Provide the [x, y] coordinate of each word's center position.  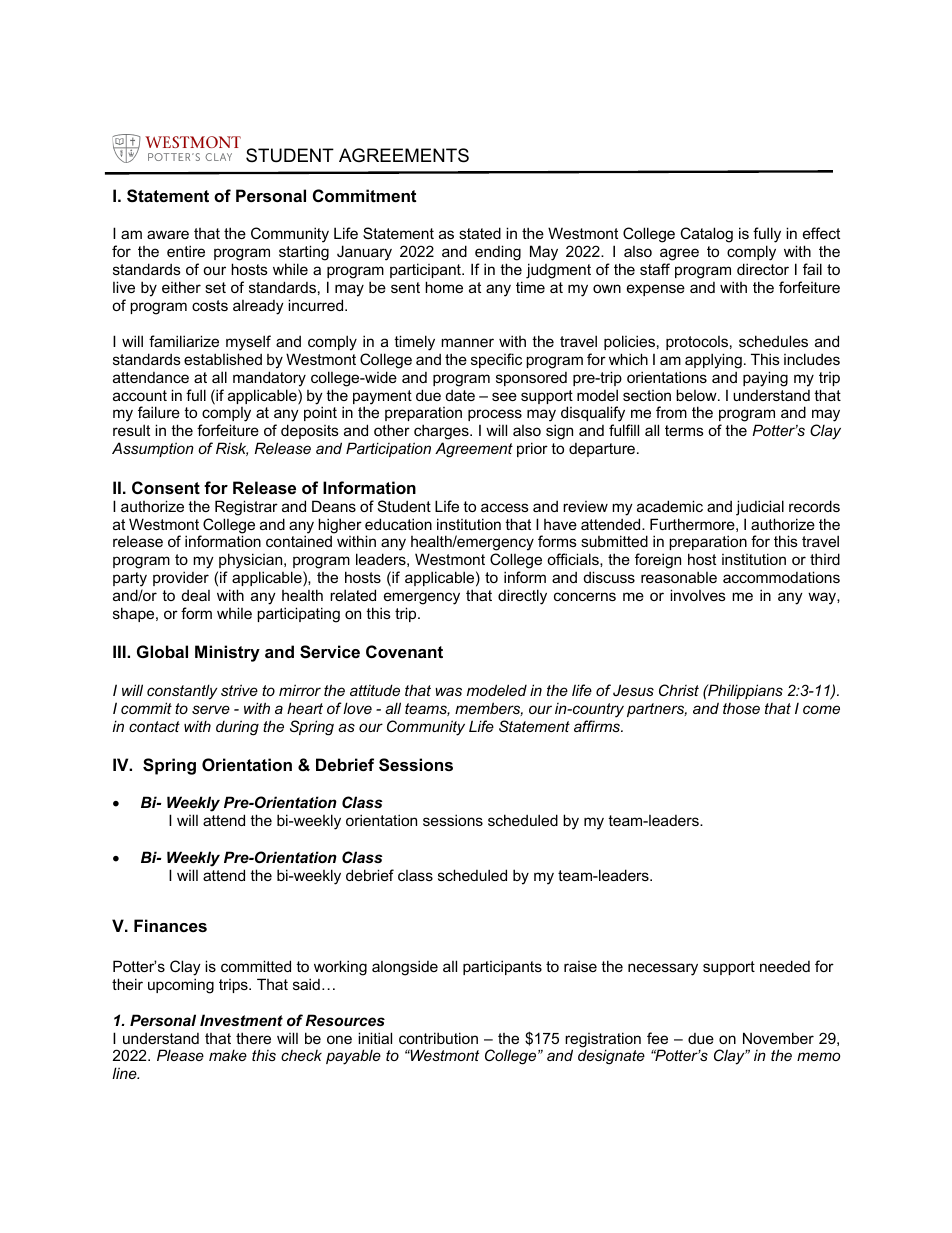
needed [785, 966]
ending [498, 254]
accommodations [781, 577]
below [697, 395]
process [495, 417]
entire [186, 251]
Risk [232, 449]
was [448, 691]
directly [522, 597]
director [763, 269]
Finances [170, 925]
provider [181, 578]
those [741, 708]
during [237, 728]
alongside [405, 968]
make [228, 1055]
